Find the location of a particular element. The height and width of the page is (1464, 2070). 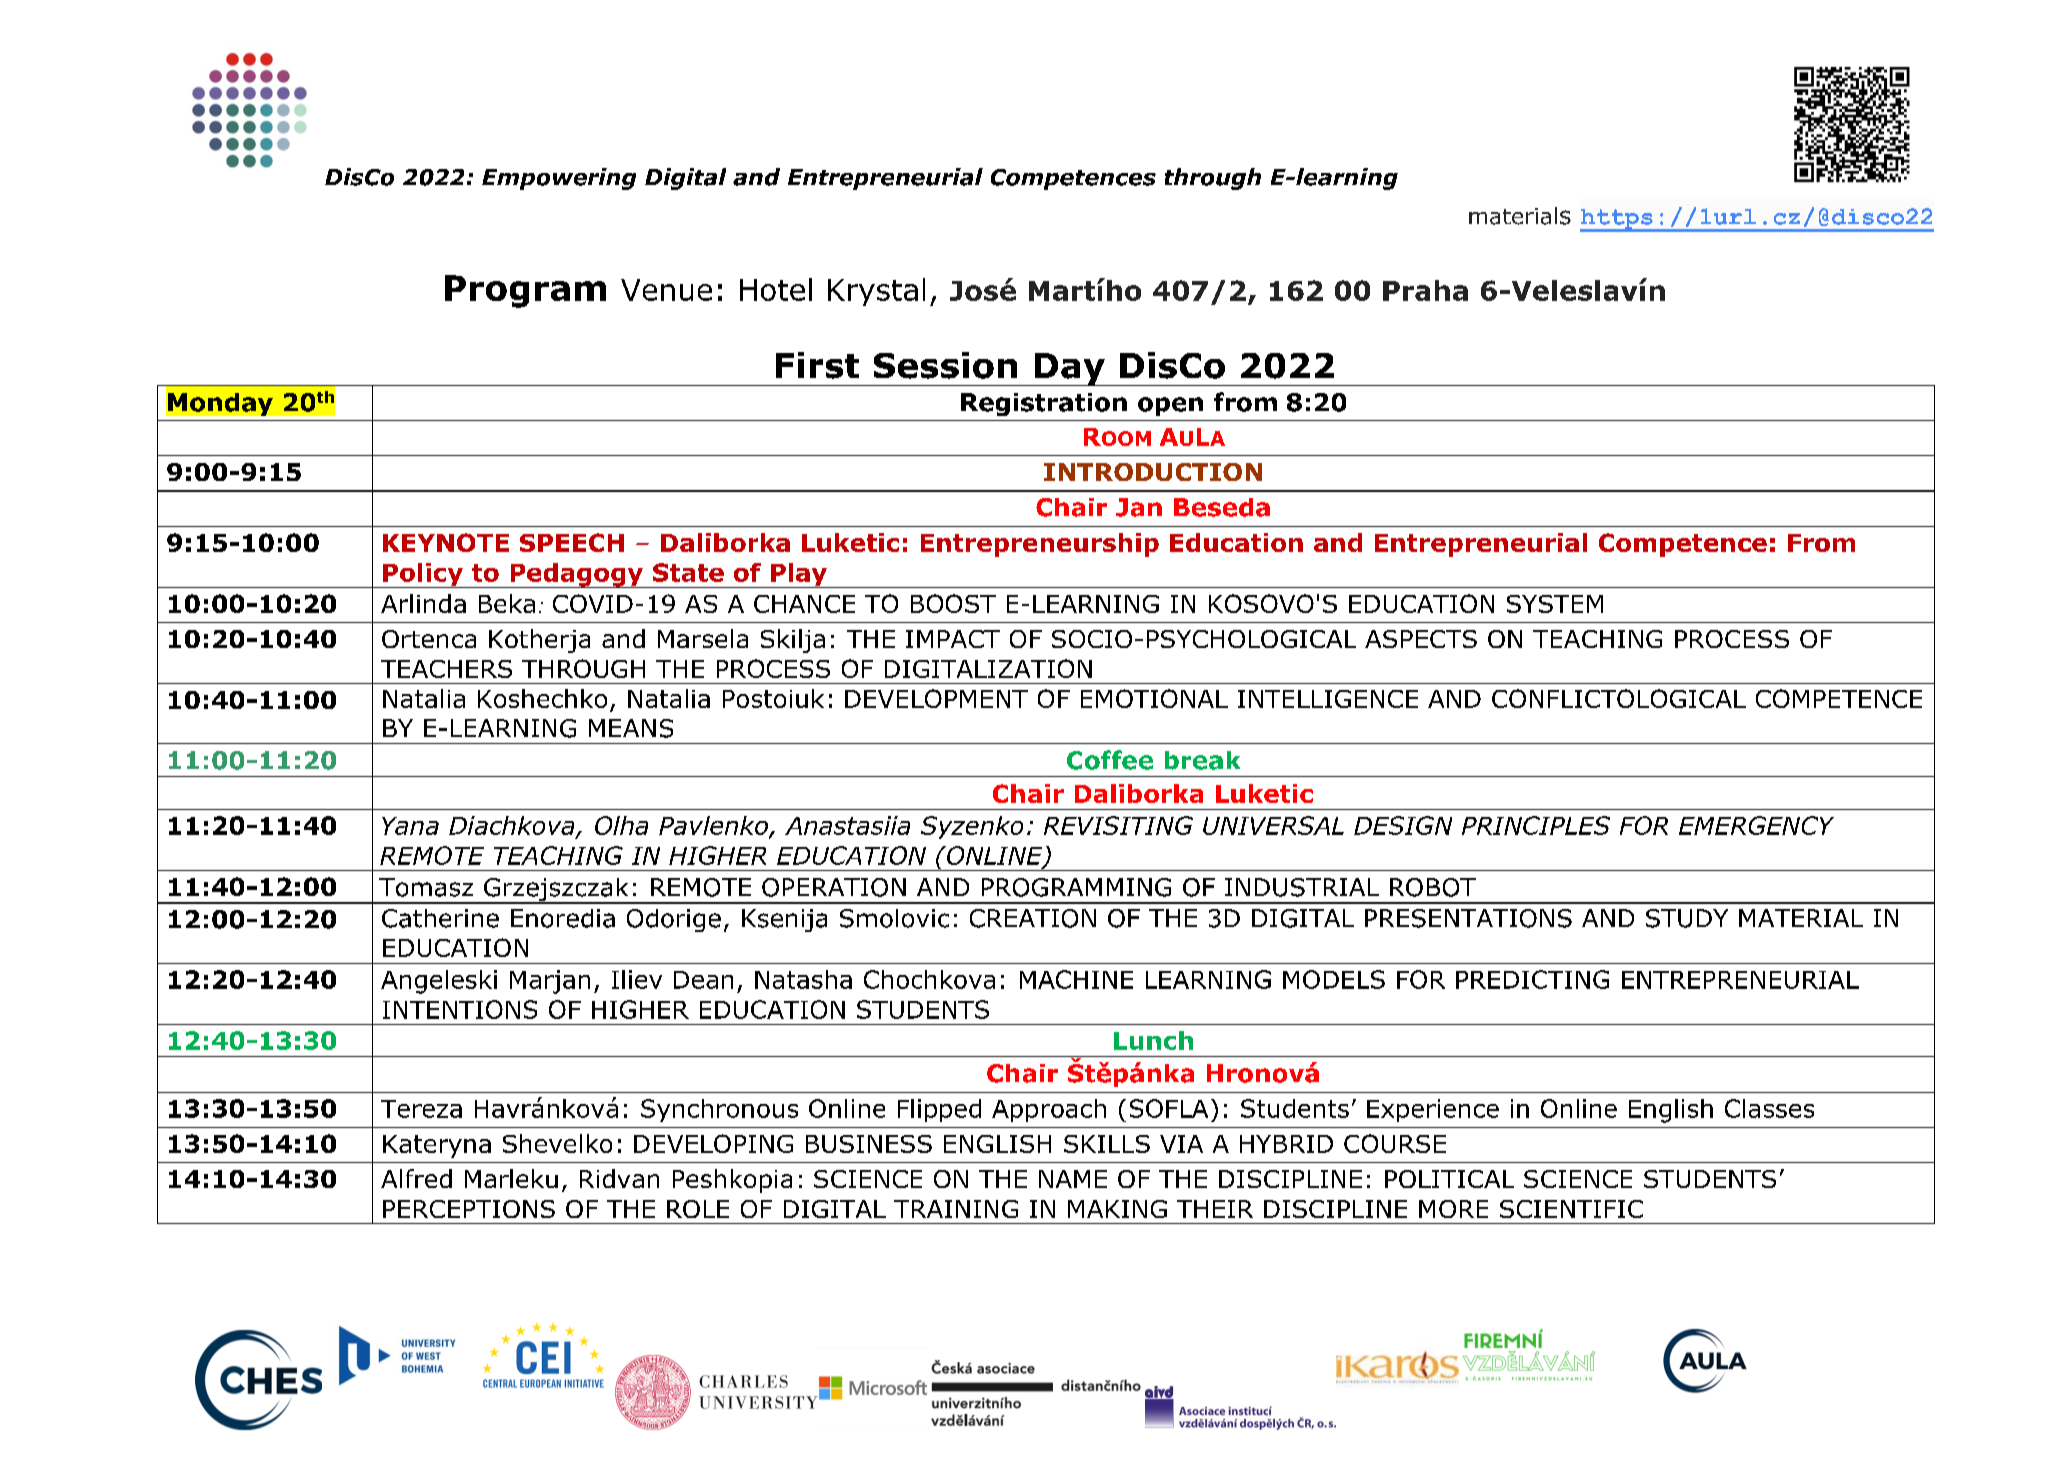

PERCEPTIONS is located at coordinates (469, 1209).
